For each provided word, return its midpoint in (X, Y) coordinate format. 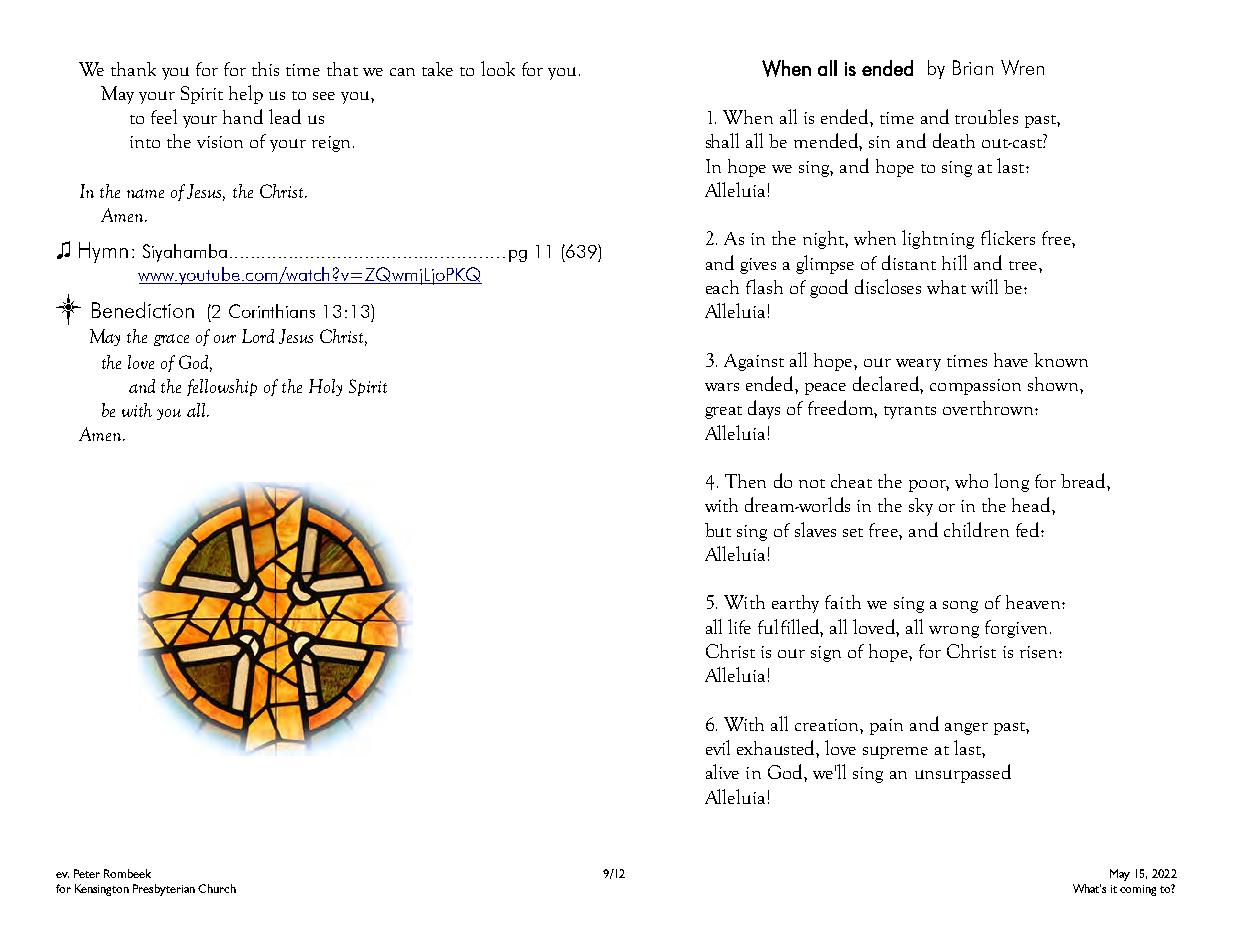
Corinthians (272, 311)
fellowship (222, 387)
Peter (87, 873)
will (984, 286)
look (498, 68)
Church (217, 888)
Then (745, 481)
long (1011, 482)
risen (1040, 652)
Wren (1022, 67)
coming (1138, 890)
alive (722, 771)
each (722, 287)
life (739, 626)
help (246, 94)
